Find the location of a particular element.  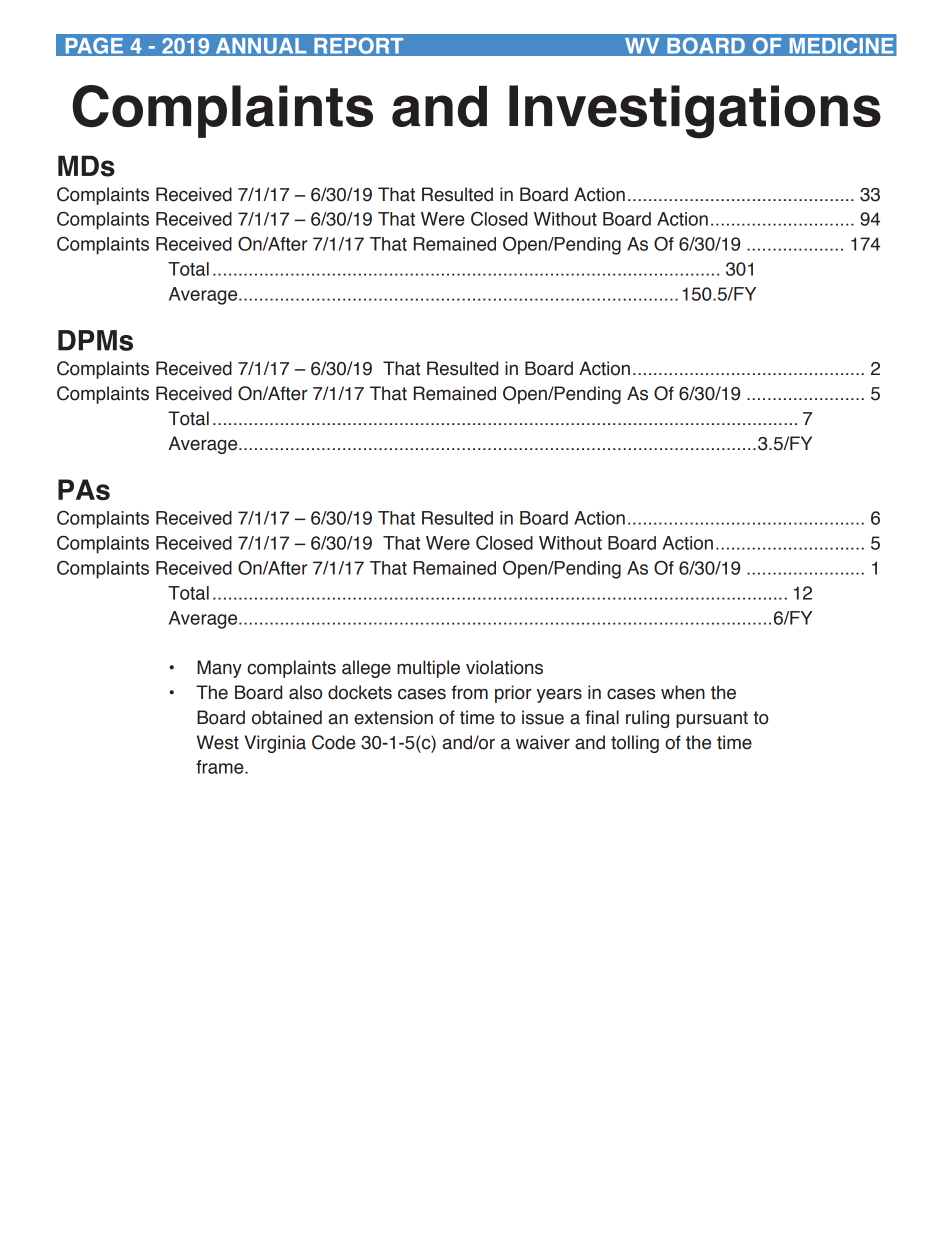

years is located at coordinates (559, 695).
